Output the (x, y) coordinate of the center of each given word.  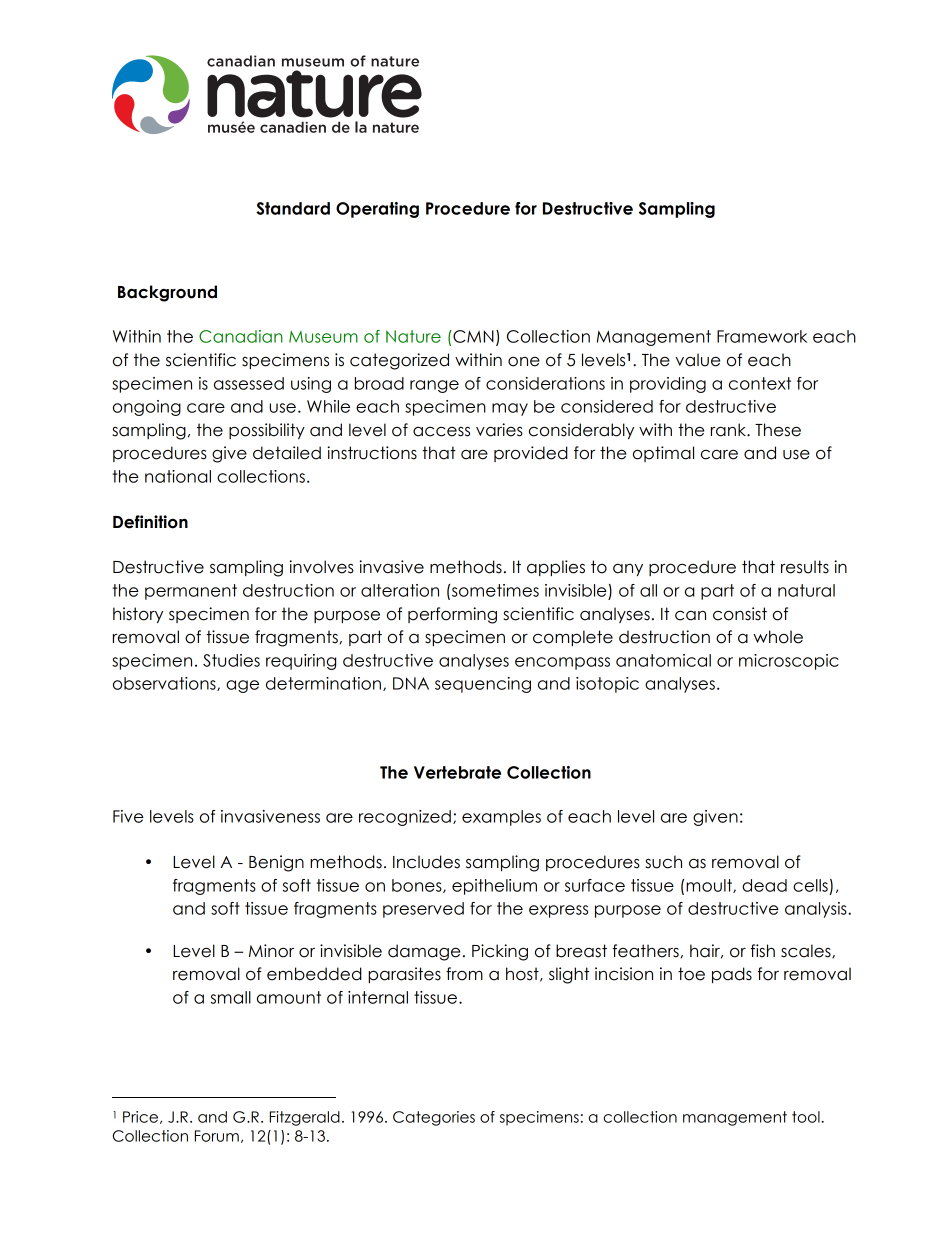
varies (499, 430)
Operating (377, 210)
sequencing (483, 685)
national (178, 476)
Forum (217, 1136)
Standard (293, 208)
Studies (231, 660)
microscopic (789, 662)
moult (710, 886)
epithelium (494, 887)
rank (729, 430)
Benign (276, 863)
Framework (762, 336)
